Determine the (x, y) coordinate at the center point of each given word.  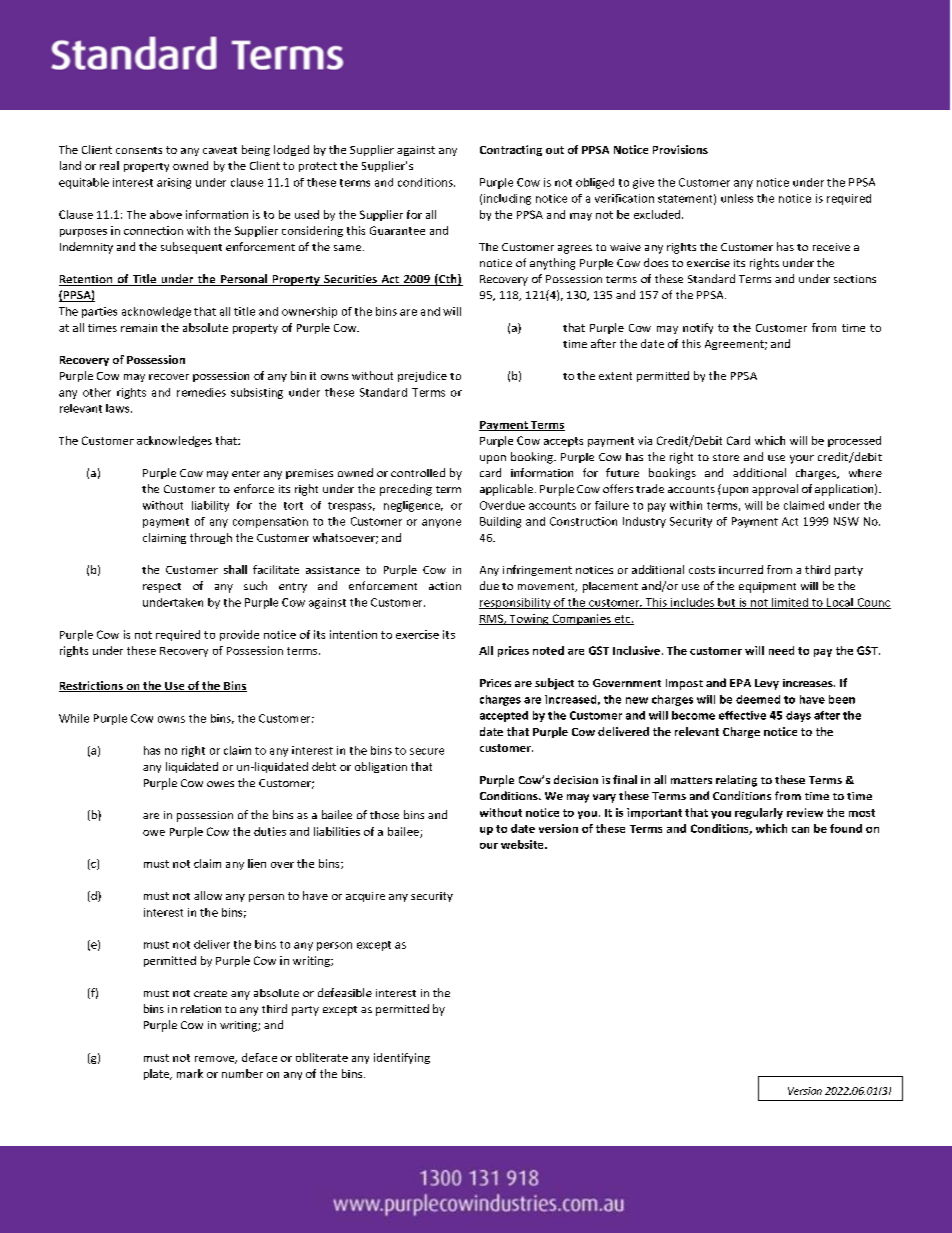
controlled (418, 472)
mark (190, 1073)
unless (737, 198)
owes (220, 784)
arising (174, 183)
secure (427, 751)
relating (736, 781)
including (507, 199)
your (802, 459)
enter (246, 473)
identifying (402, 1058)
